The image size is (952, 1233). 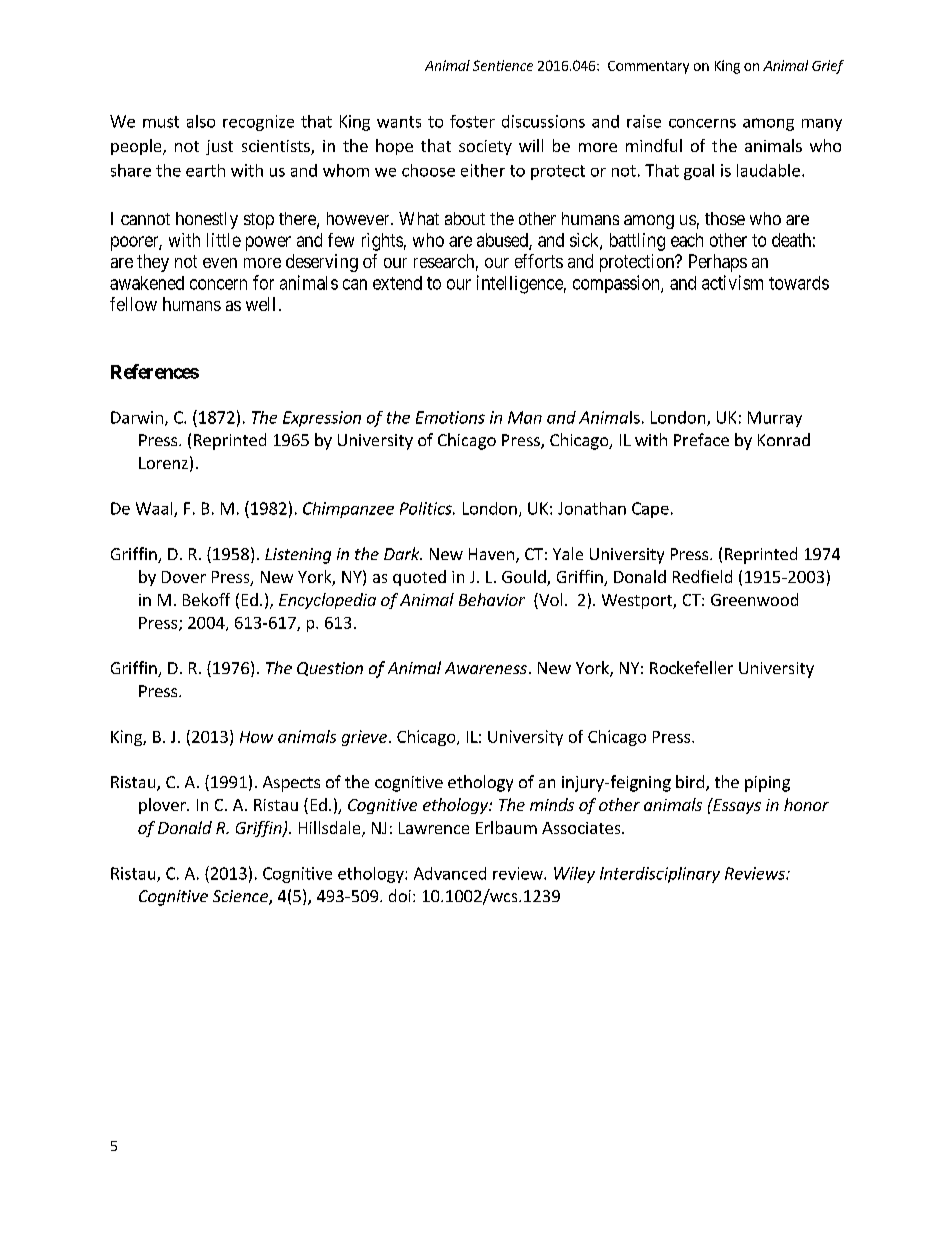 I want to click on Lorenz, so click(x=163, y=463).
